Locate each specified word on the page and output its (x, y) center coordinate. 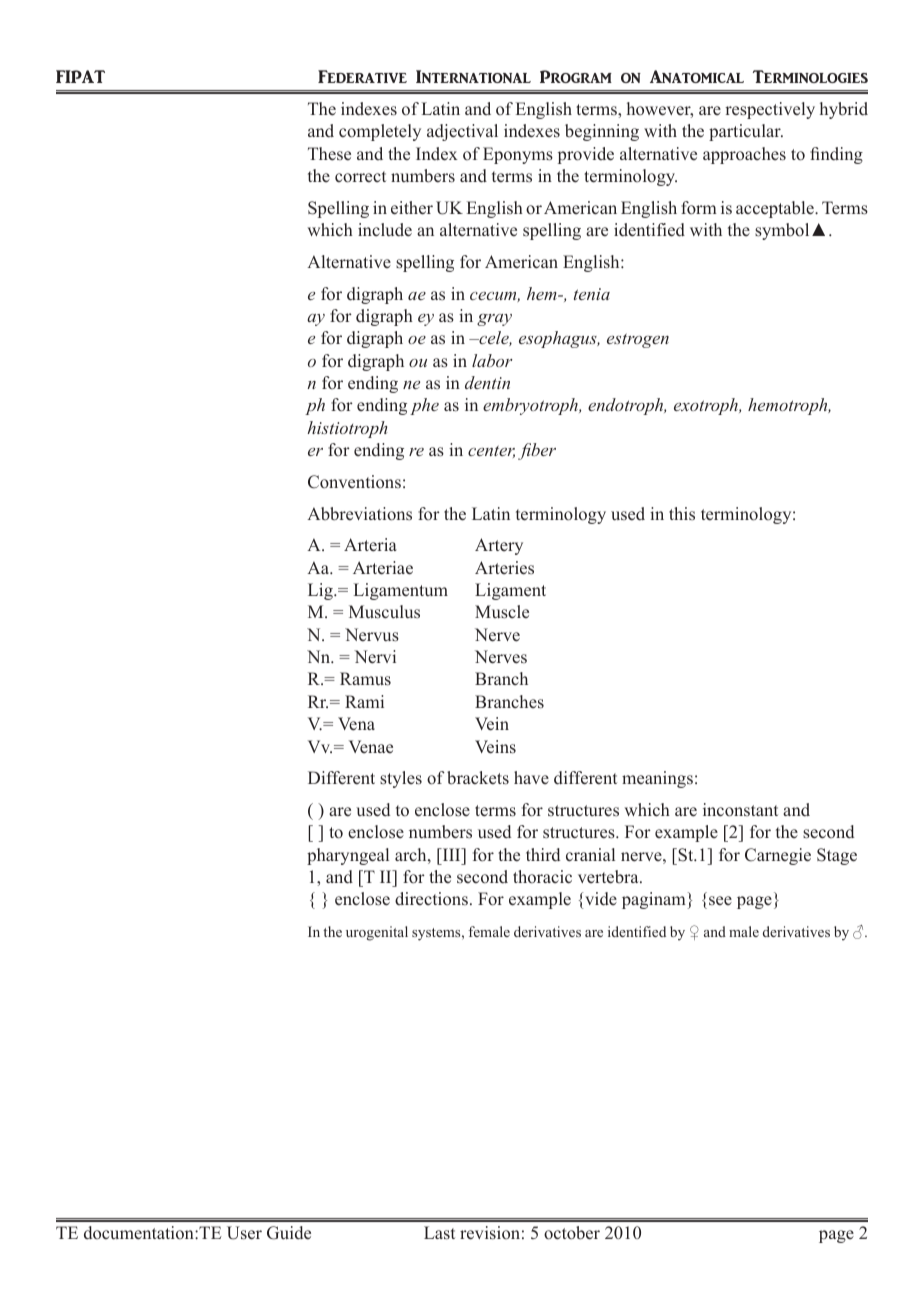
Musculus (384, 612)
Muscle (502, 612)
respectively (770, 110)
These (329, 154)
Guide (289, 1233)
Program (576, 76)
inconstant (740, 810)
